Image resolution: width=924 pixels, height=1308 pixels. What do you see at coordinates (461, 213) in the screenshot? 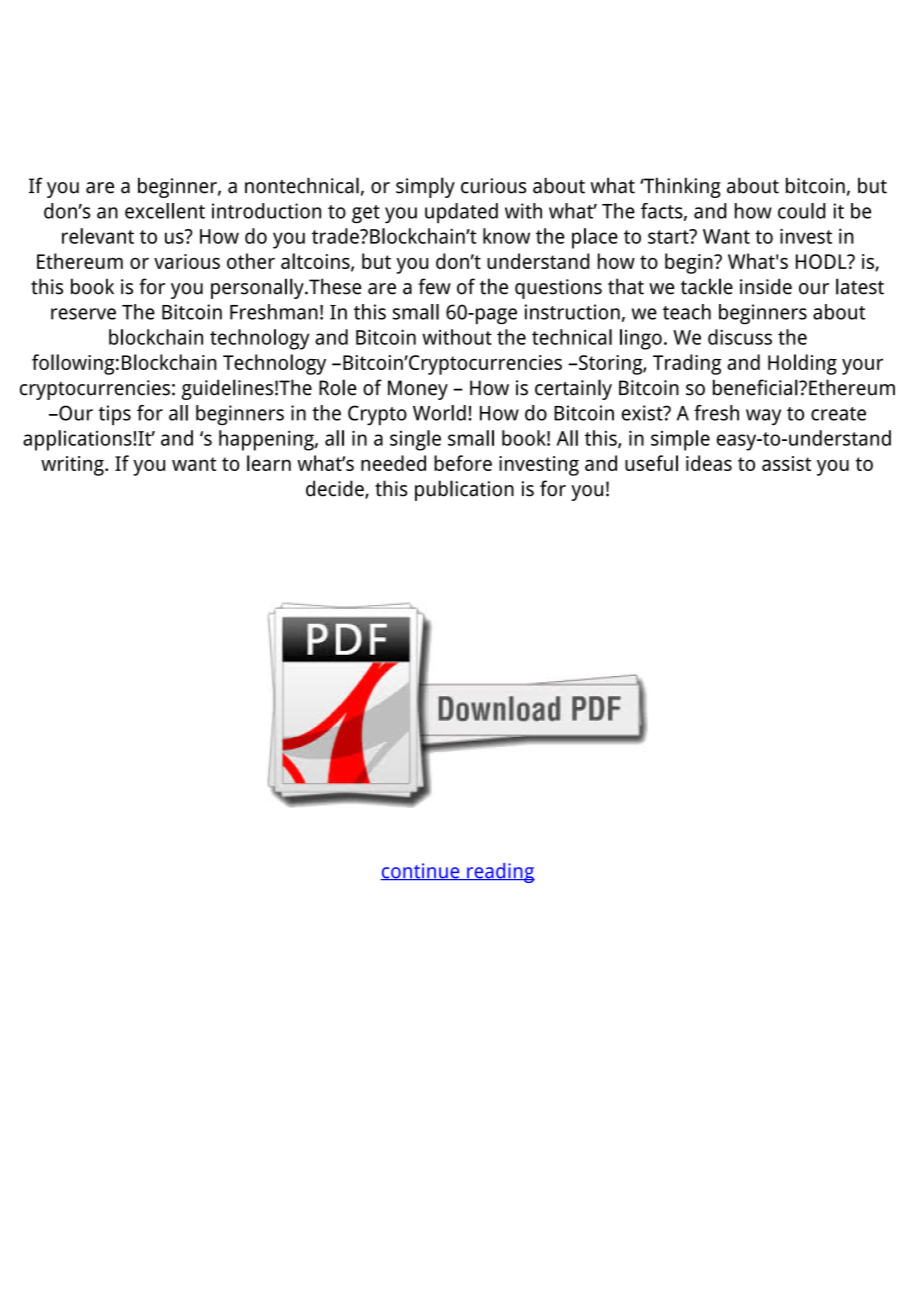
I see `updated` at bounding box center [461, 213].
